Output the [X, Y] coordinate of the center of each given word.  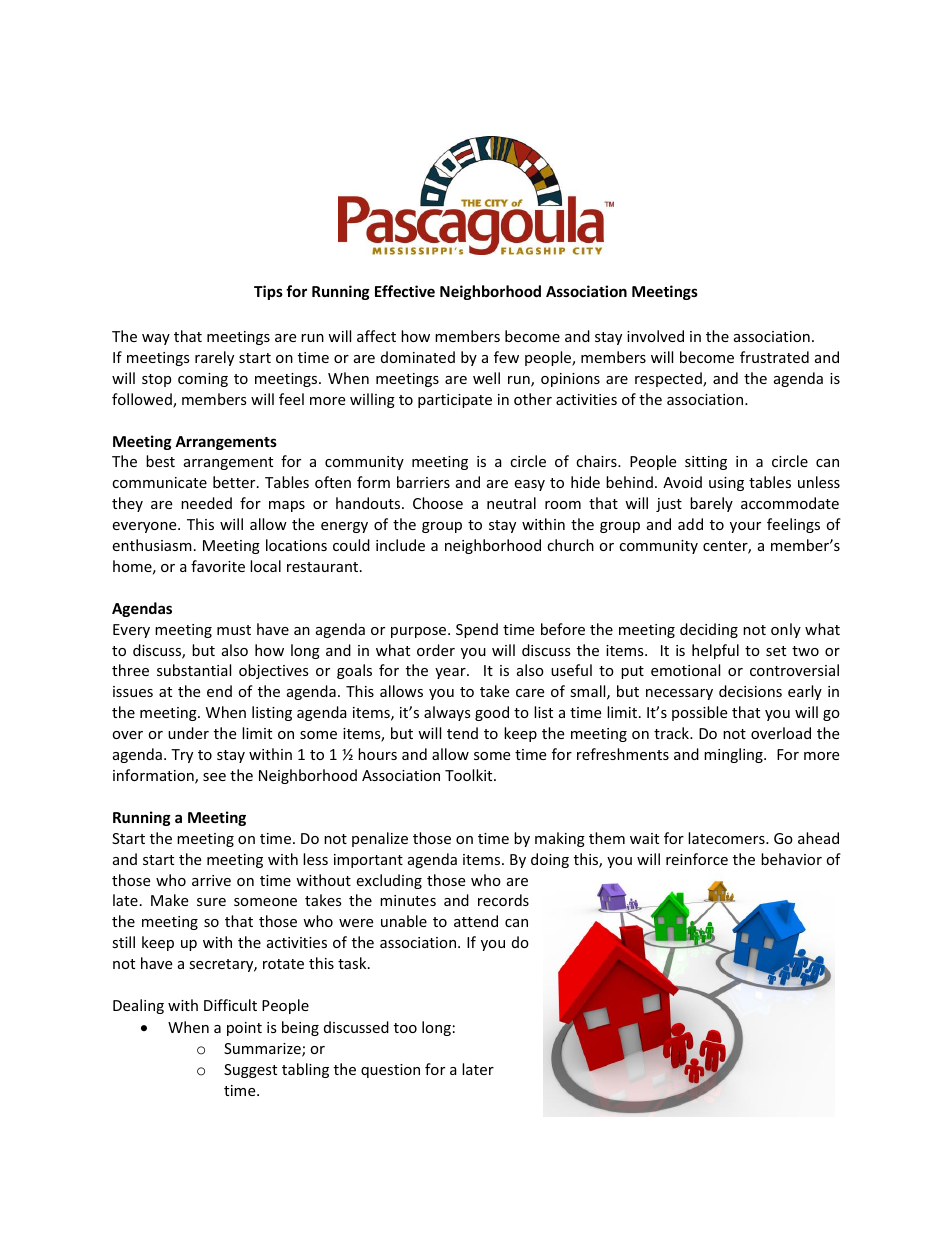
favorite [218, 566]
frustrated [774, 357]
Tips [268, 292]
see [214, 777]
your [745, 527]
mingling [734, 755]
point [244, 1029]
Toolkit [470, 775]
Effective [405, 291]
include [400, 545]
